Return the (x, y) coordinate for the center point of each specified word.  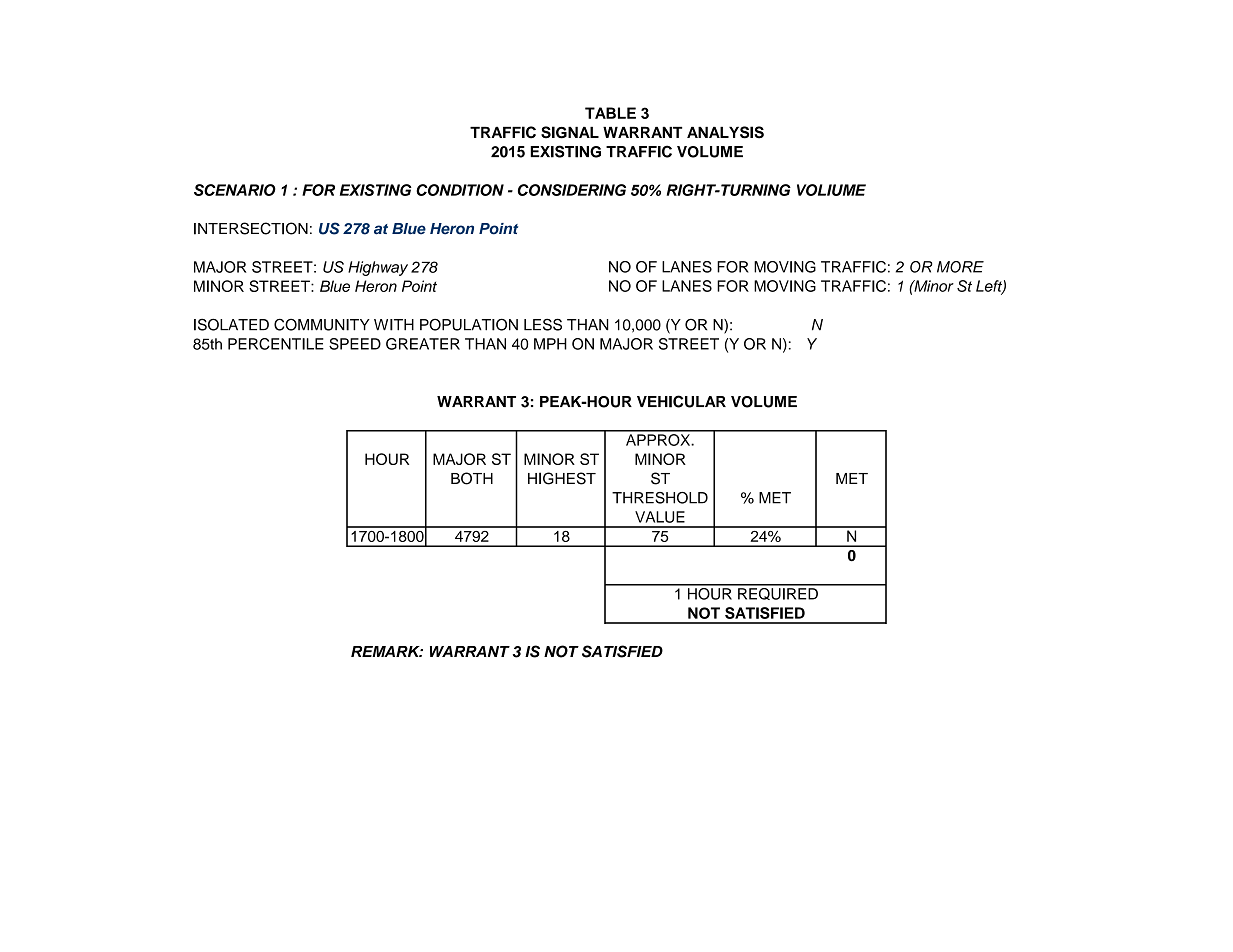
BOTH (472, 478)
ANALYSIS (725, 132)
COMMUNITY (322, 324)
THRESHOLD (660, 498)
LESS (543, 324)
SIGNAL (570, 132)
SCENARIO (235, 190)
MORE (960, 267)
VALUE (660, 517)
